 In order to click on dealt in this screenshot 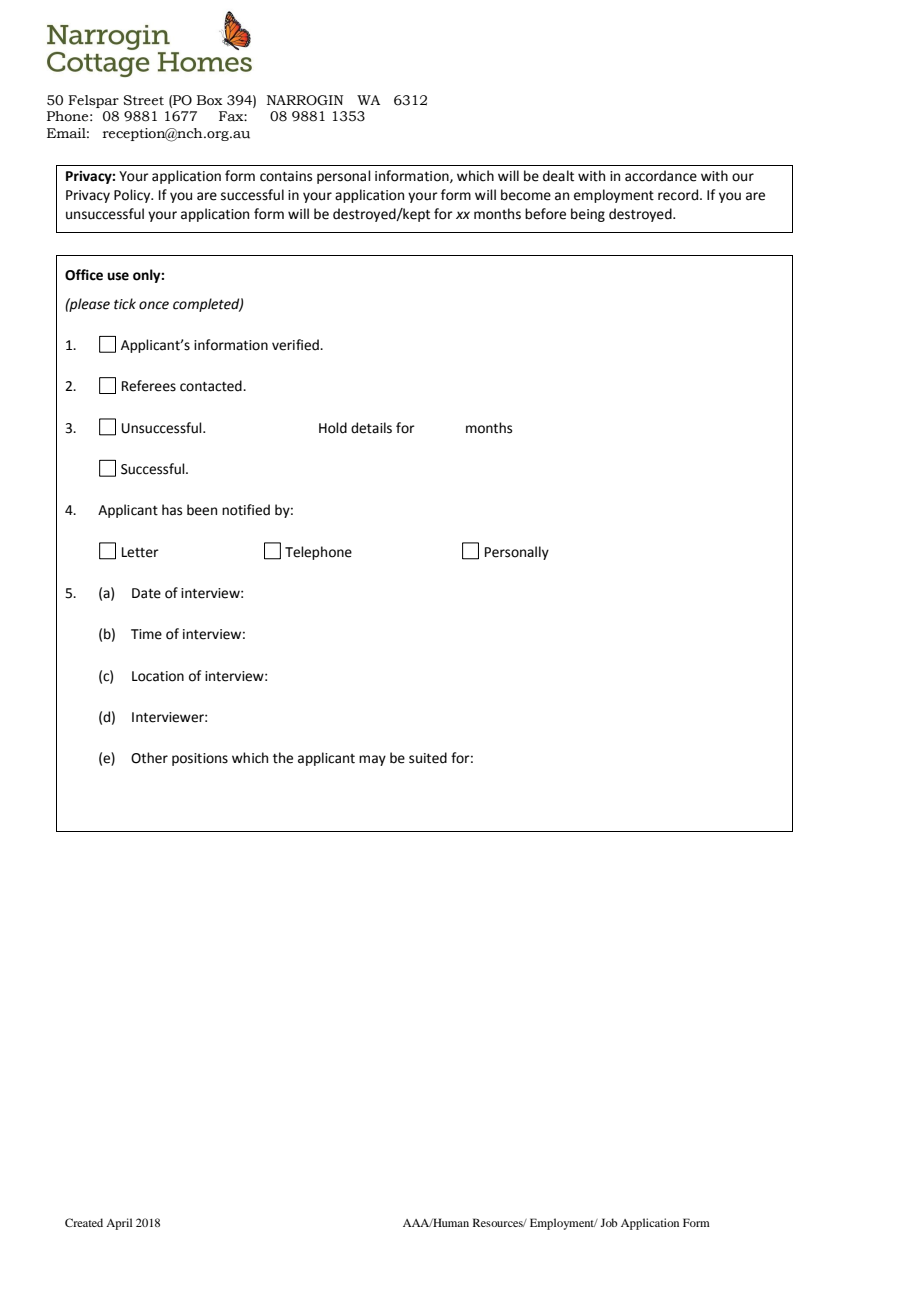, I will do `click(558, 176)`.
